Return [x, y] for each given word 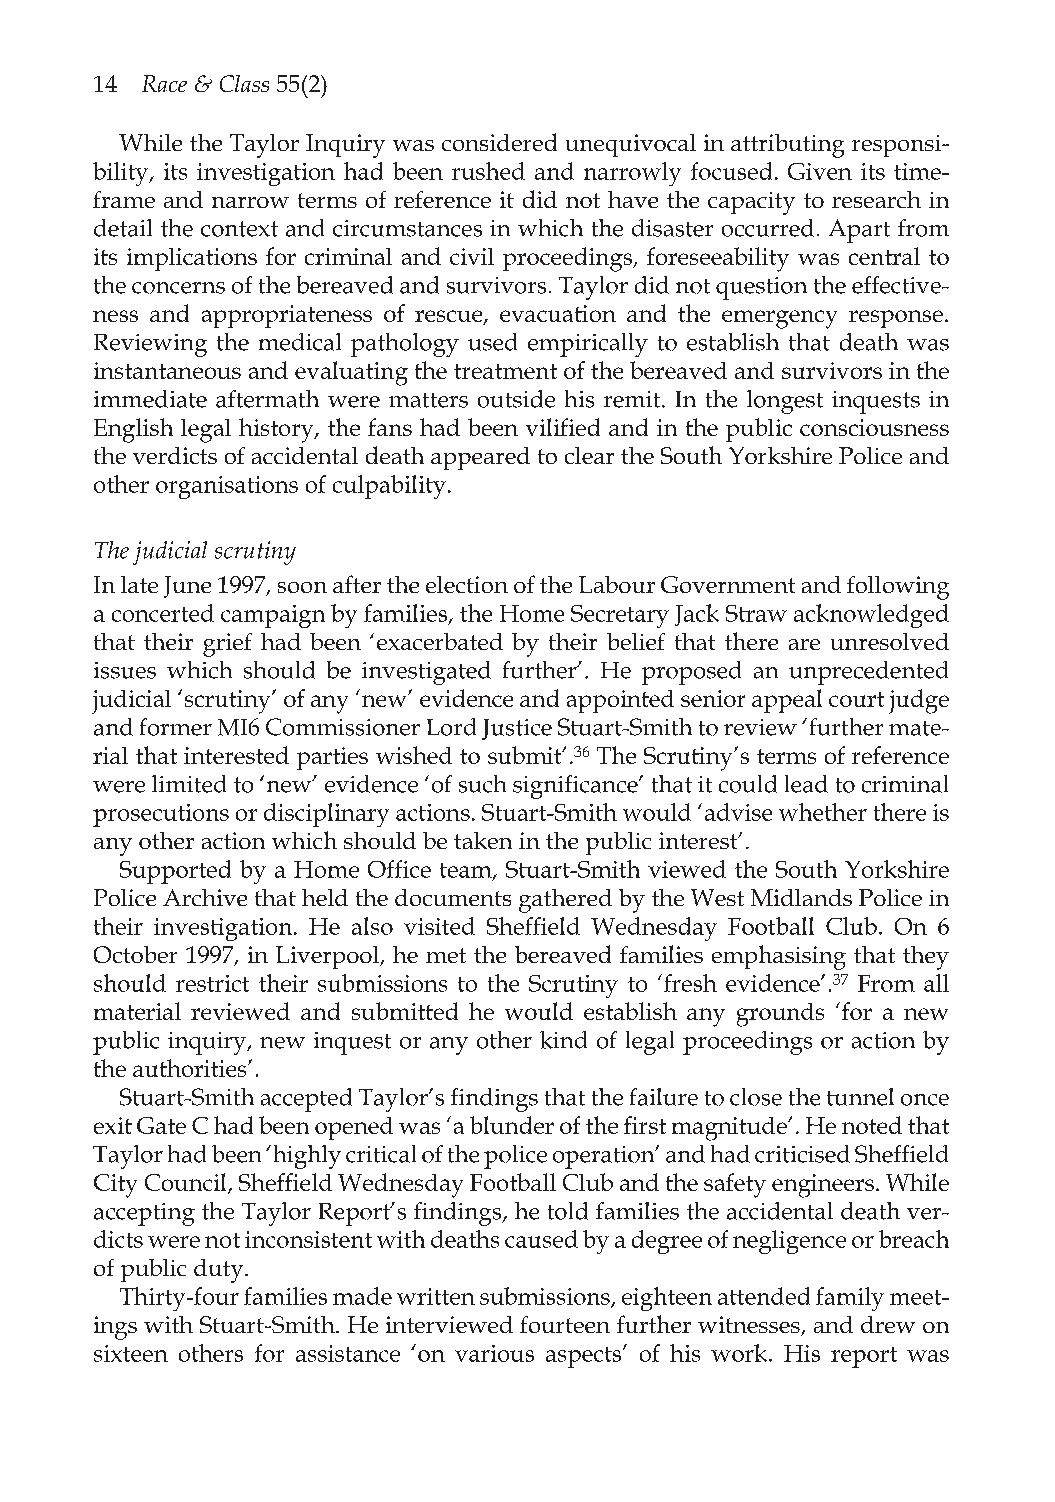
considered [499, 142]
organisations [227, 487]
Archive [205, 897]
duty [220, 1271]
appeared [480, 458]
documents [453, 897]
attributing [787, 146]
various [494, 1353]
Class [244, 83]
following [898, 588]
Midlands [801, 897]
